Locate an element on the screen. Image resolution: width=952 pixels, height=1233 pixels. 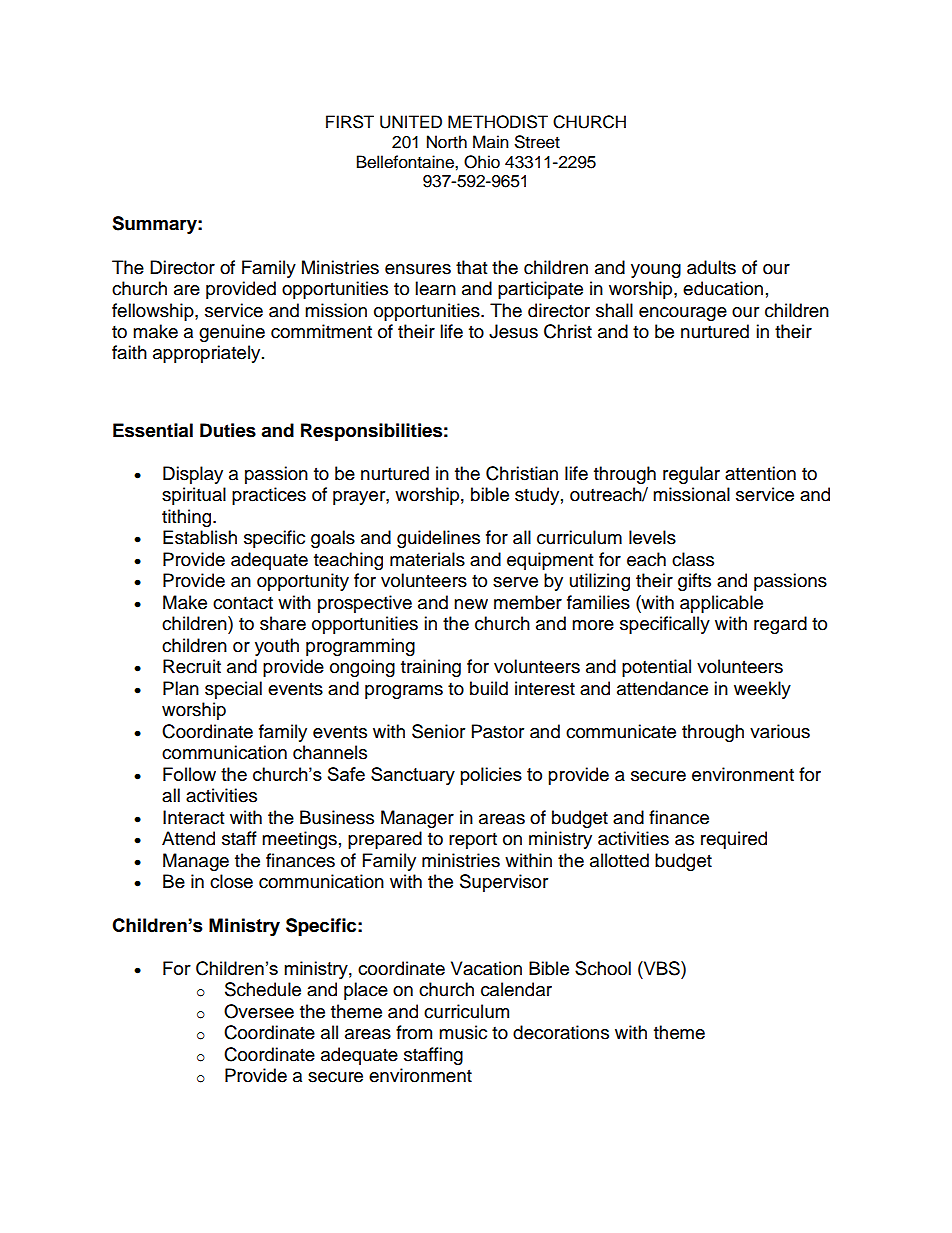
School is located at coordinates (603, 968).
